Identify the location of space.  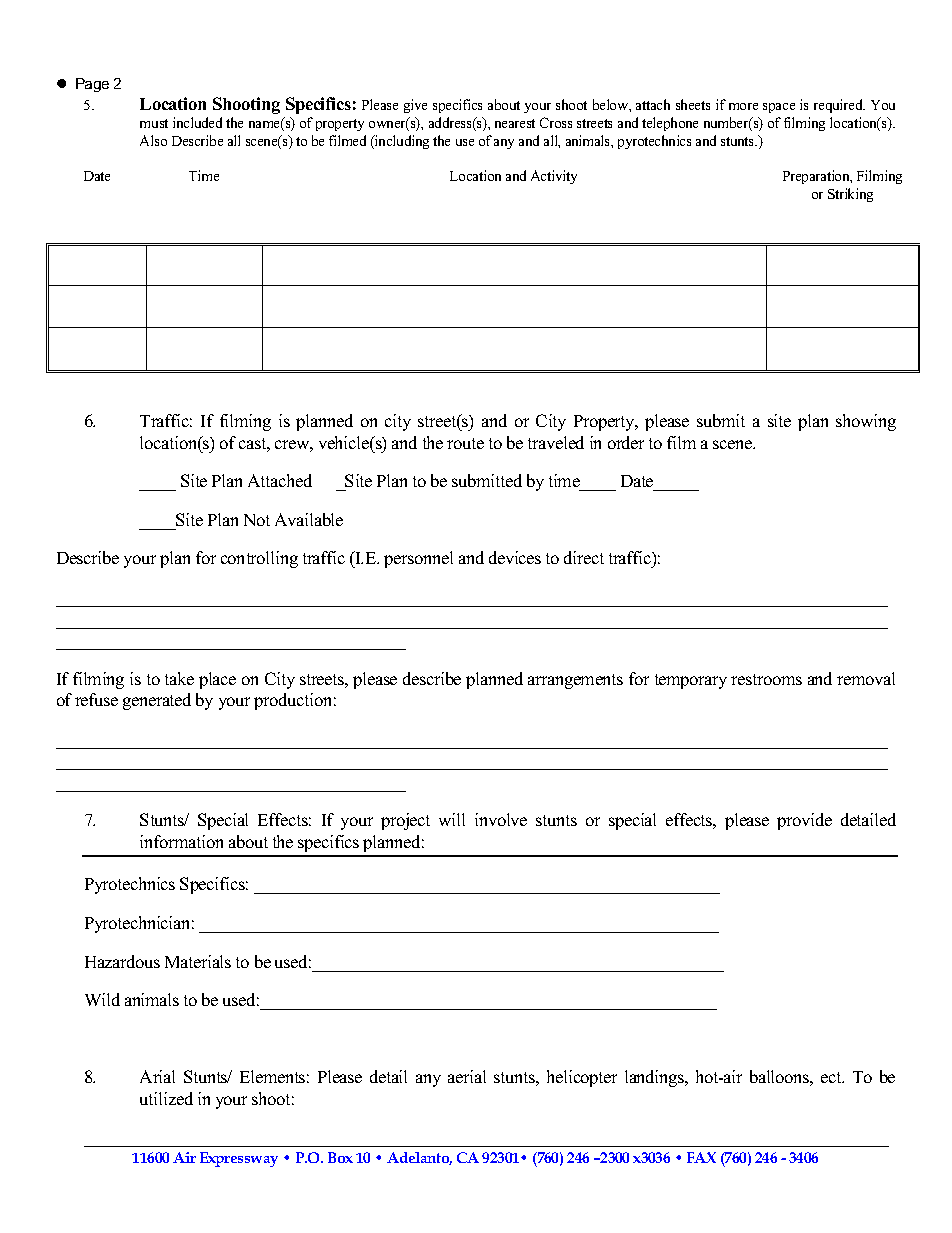
(779, 108).
